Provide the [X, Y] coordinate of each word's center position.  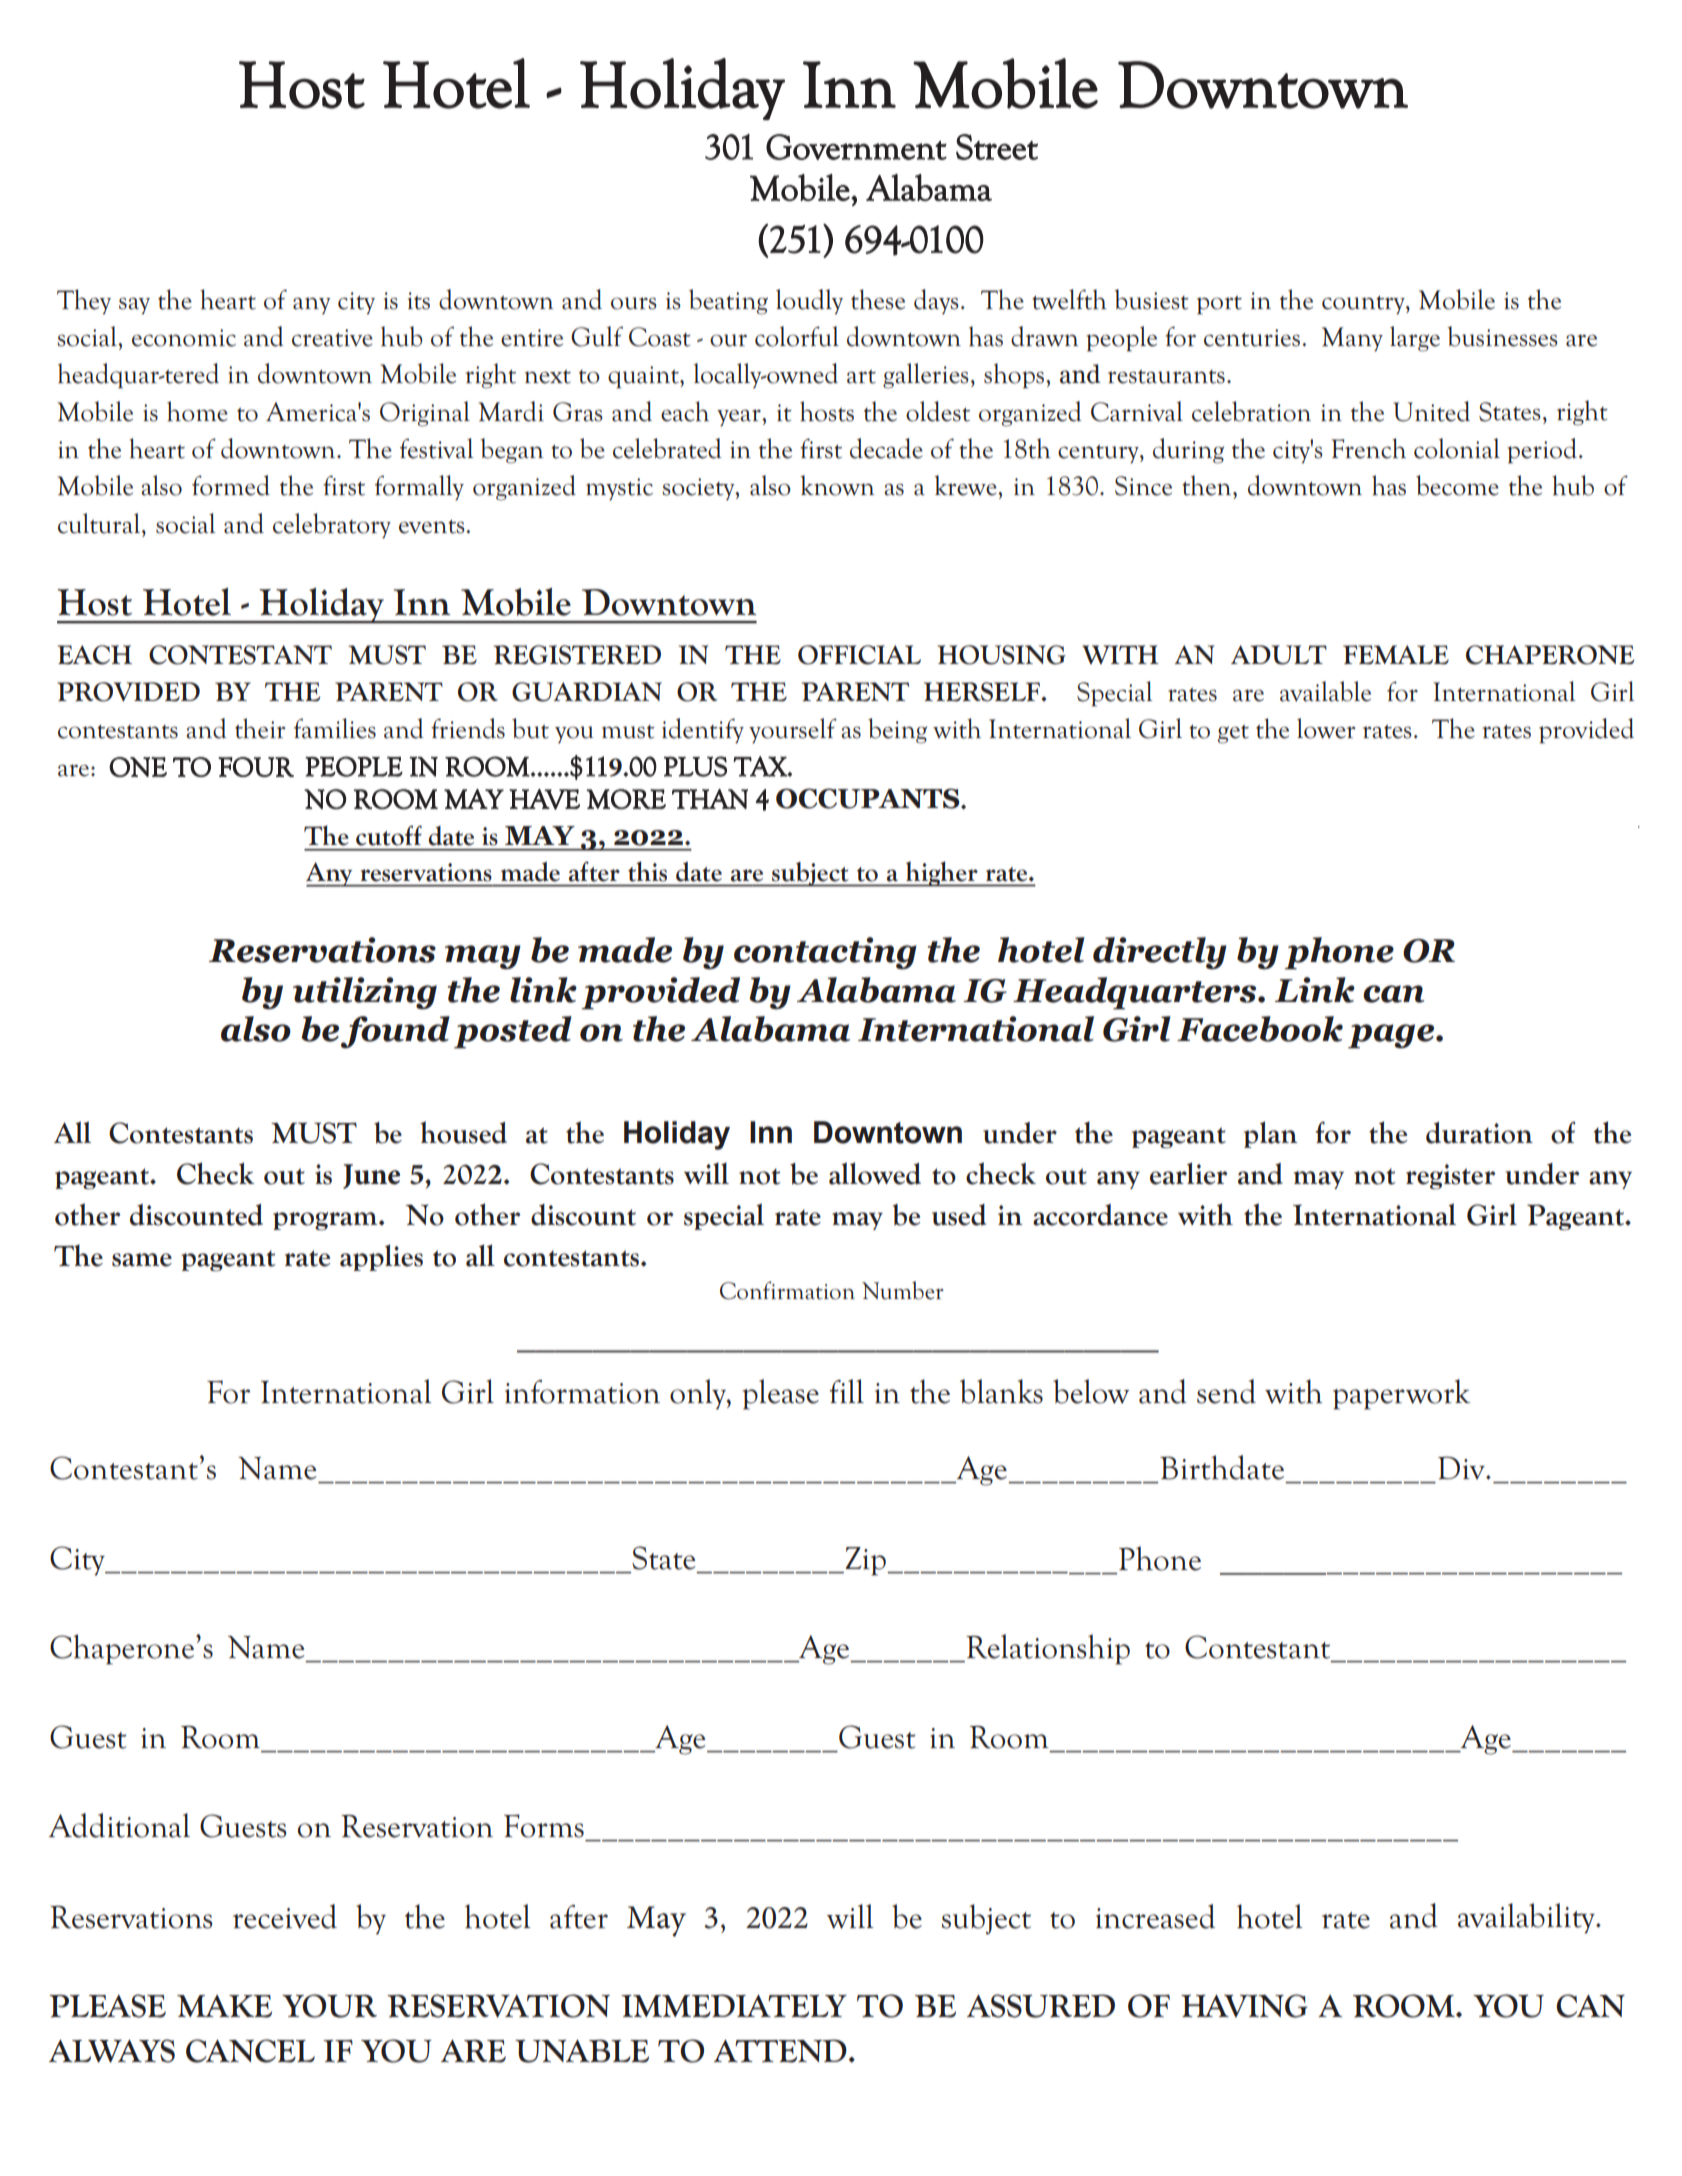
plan [1270, 1134]
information [582, 1392]
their [260, 728]
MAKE [224, 2006]
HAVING [1244, 2006]
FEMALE [1396, 655]
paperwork [1401, 1394]
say [134, 306]
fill [846, 1391]
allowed [875, 1173]
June [371, 1176]
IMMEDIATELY [734, 2006]
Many [1352, 339]
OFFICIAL [859, 655]
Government [856, 147]
